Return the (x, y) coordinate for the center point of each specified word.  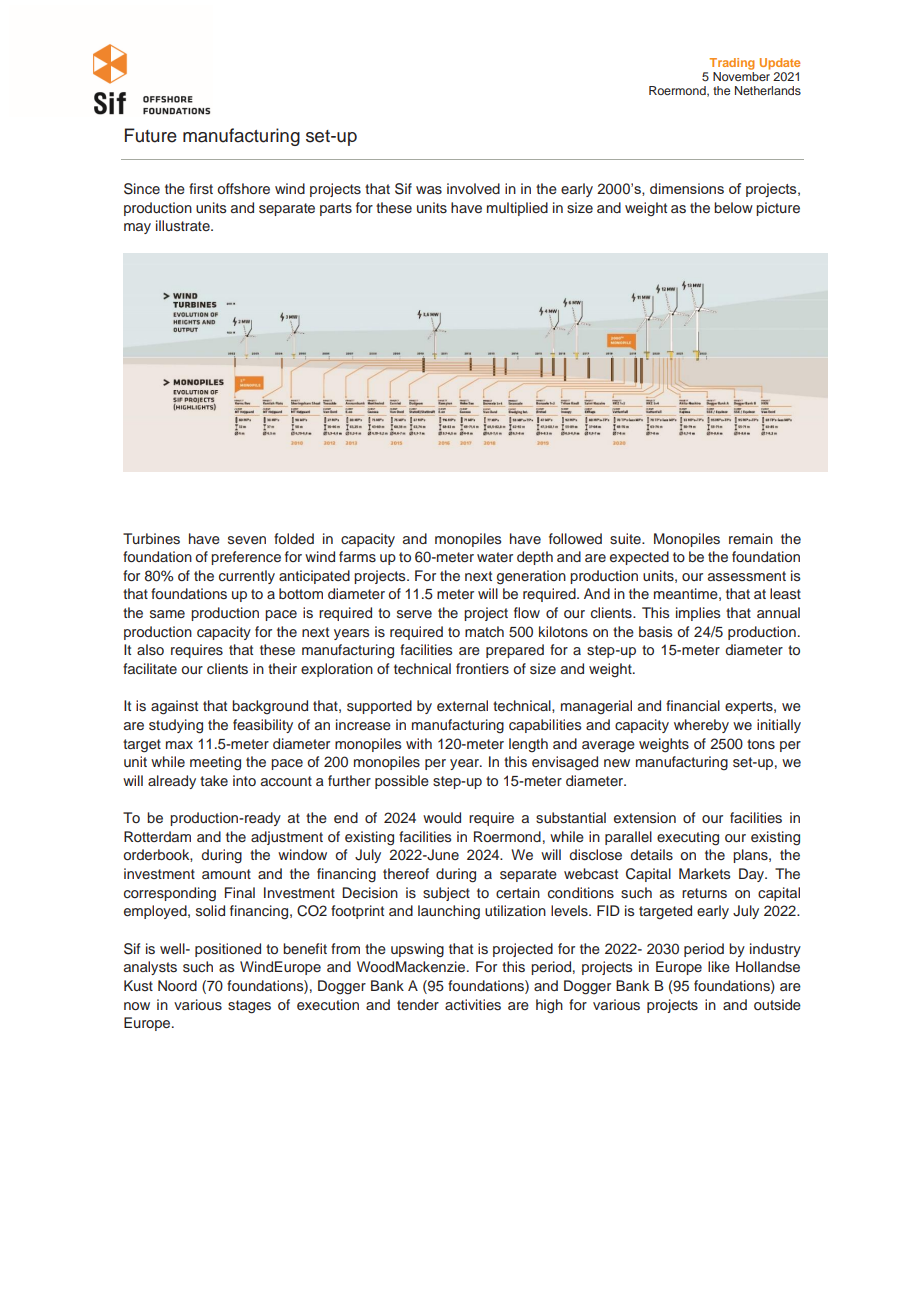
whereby (701, 726)
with (419, 743)
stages (249, 1007)
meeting (215, 763)
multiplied (517, 209)
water (495, 557)
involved (473, 188)
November (741, 76)
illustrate (184, 225)
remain (751, 538)
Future (151, 135)
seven (247, 540)
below (733, 207)
